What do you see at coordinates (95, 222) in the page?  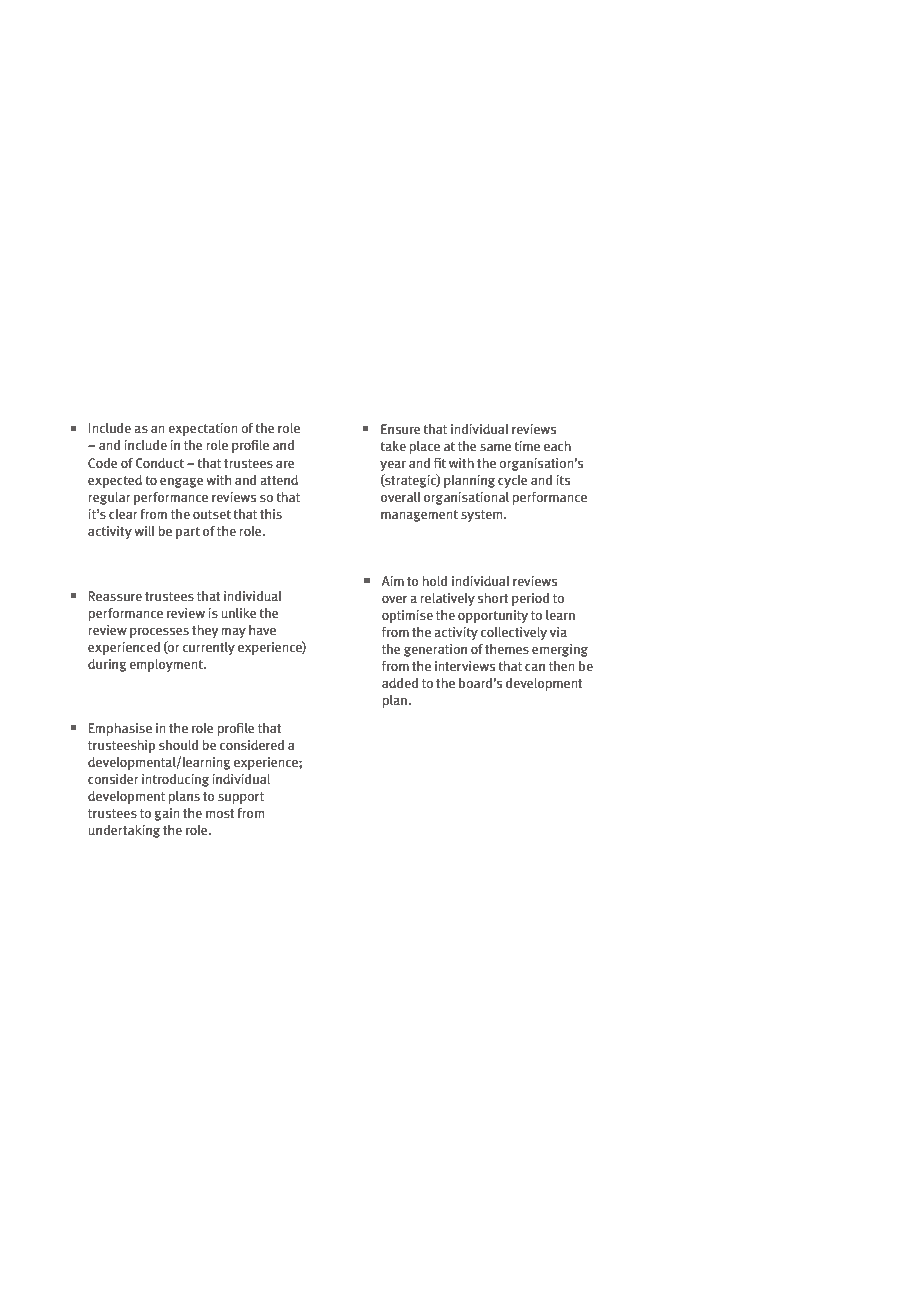 I see `Top` at bounding box center [95, 222].
